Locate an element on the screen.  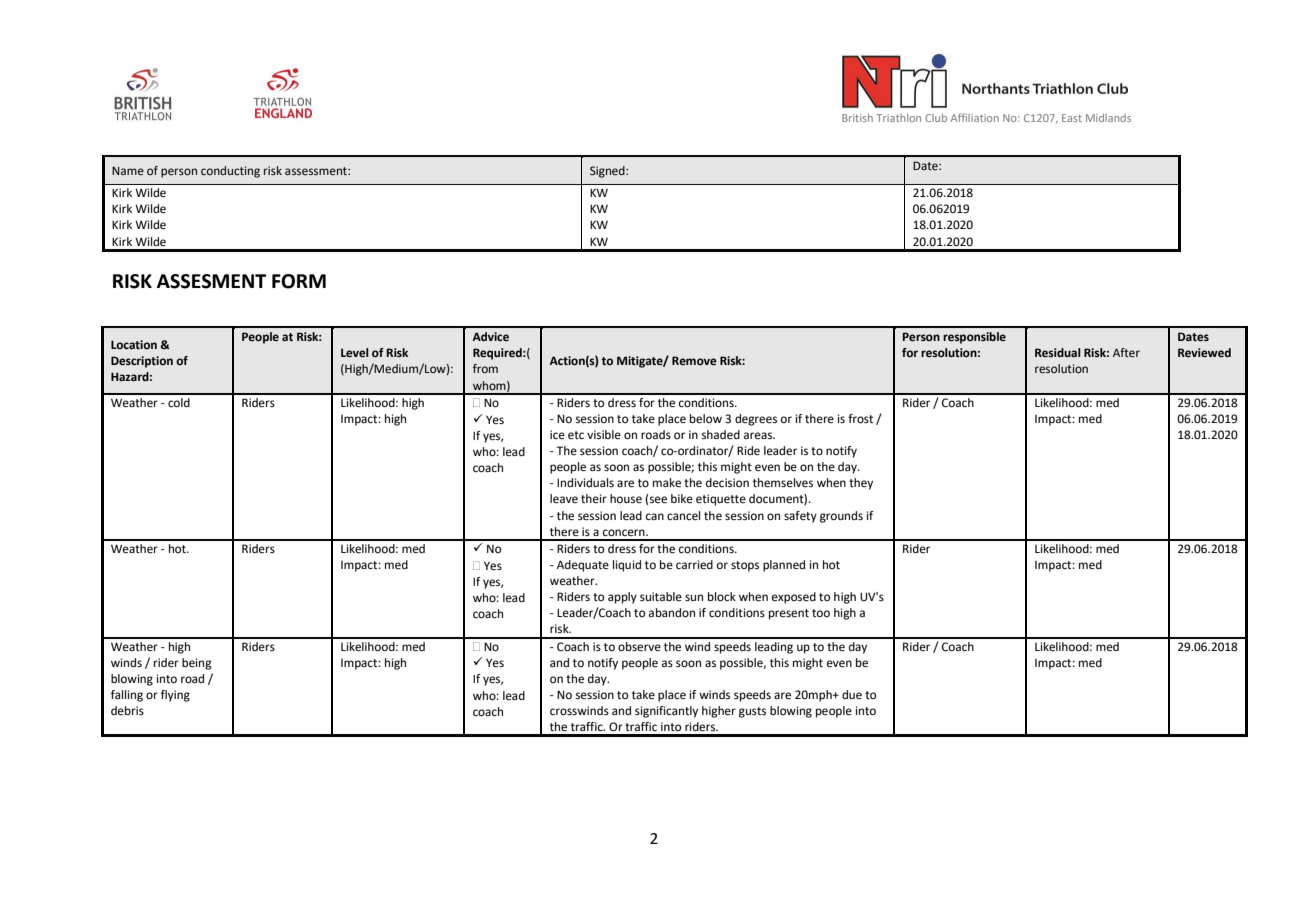
frost is located at coordinates (860, 419).
